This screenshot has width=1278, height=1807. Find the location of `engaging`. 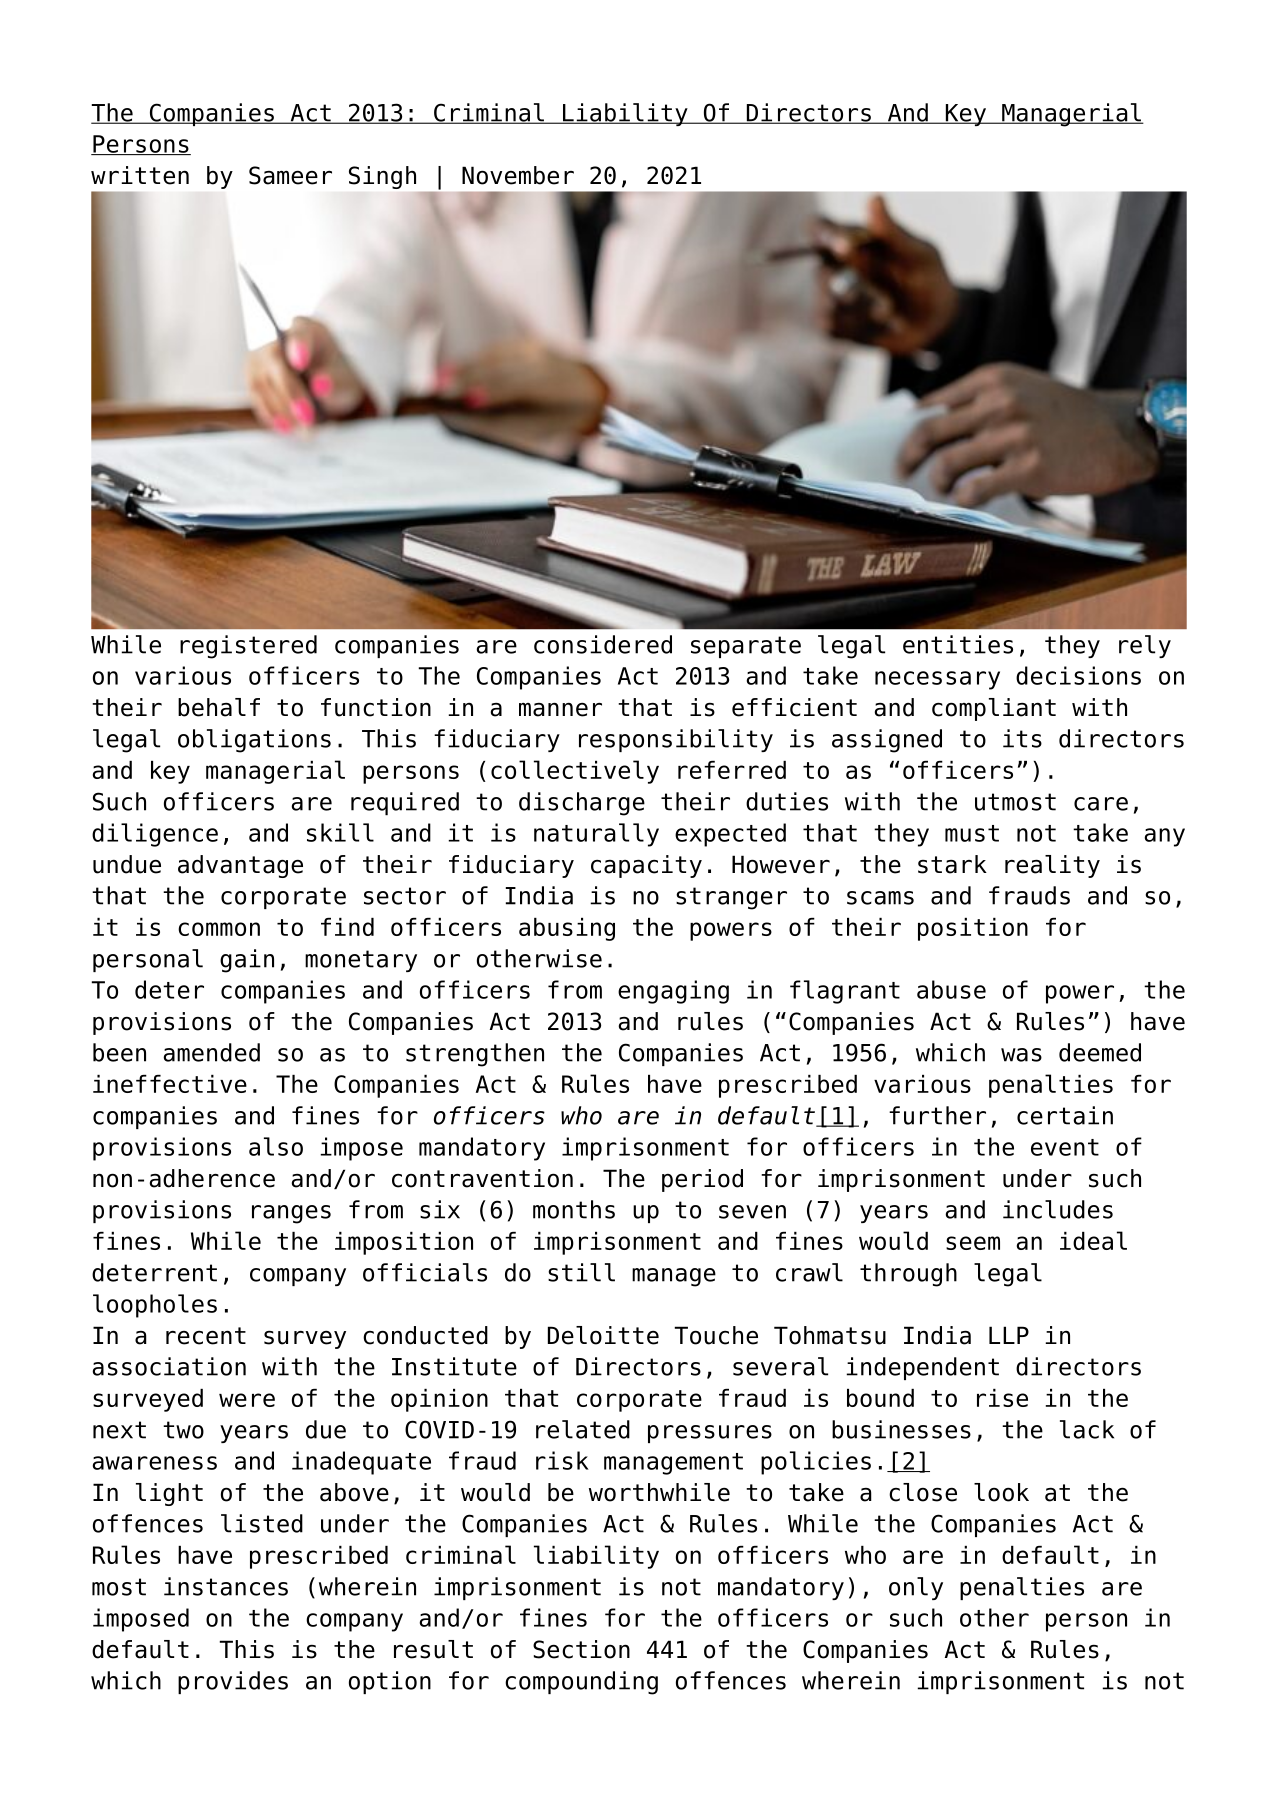

engaging is located at coordinates (673, 992).
